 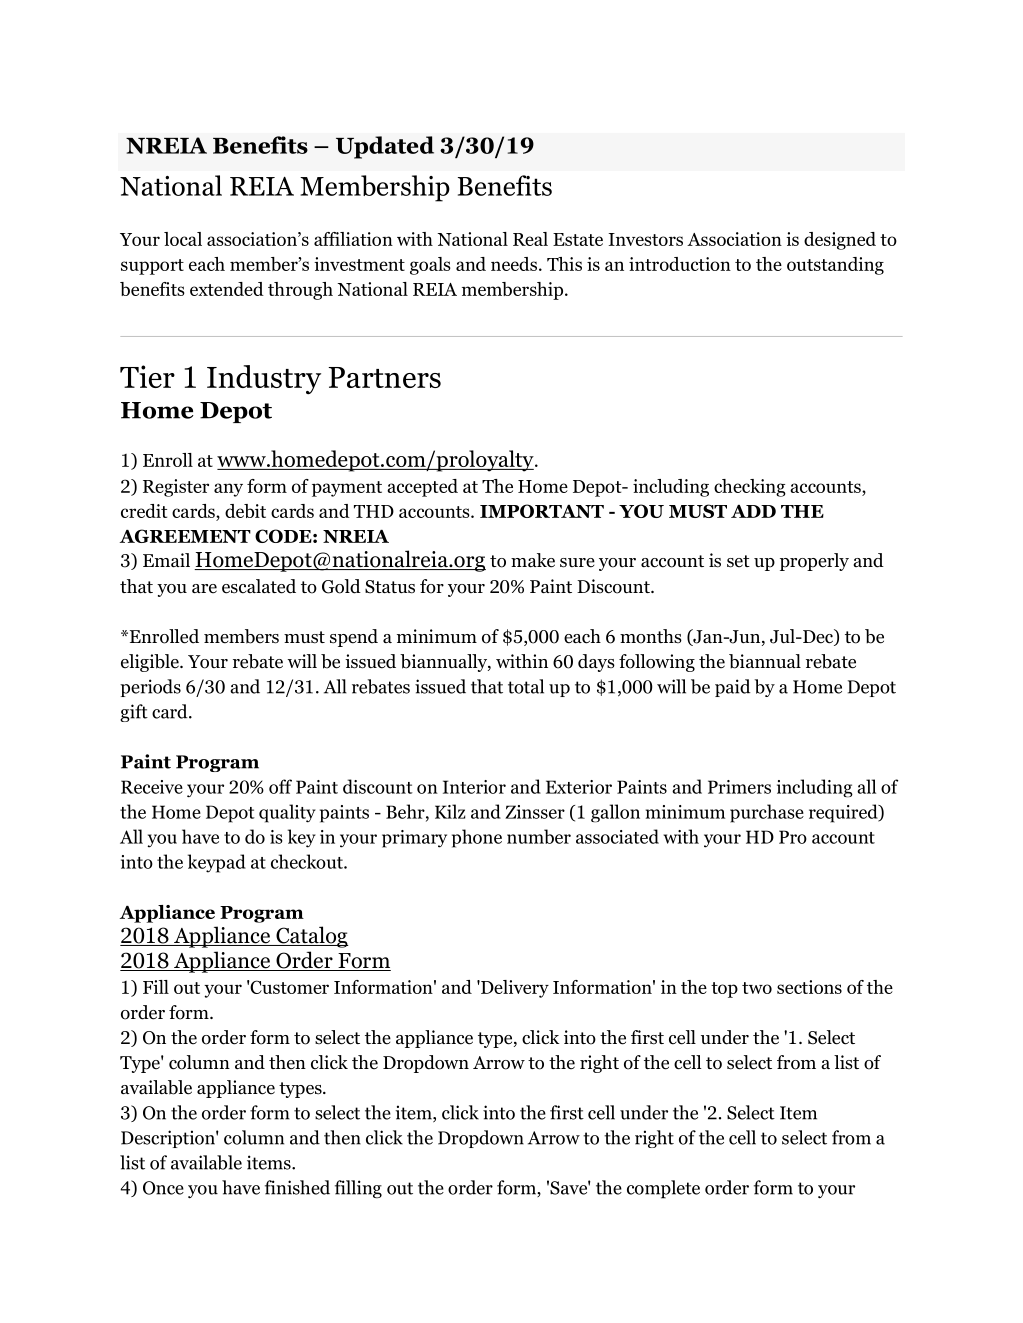 What do you see at coordinates (264, 380) in the page?
I see `Industry` at bounding box center [264, 380].
